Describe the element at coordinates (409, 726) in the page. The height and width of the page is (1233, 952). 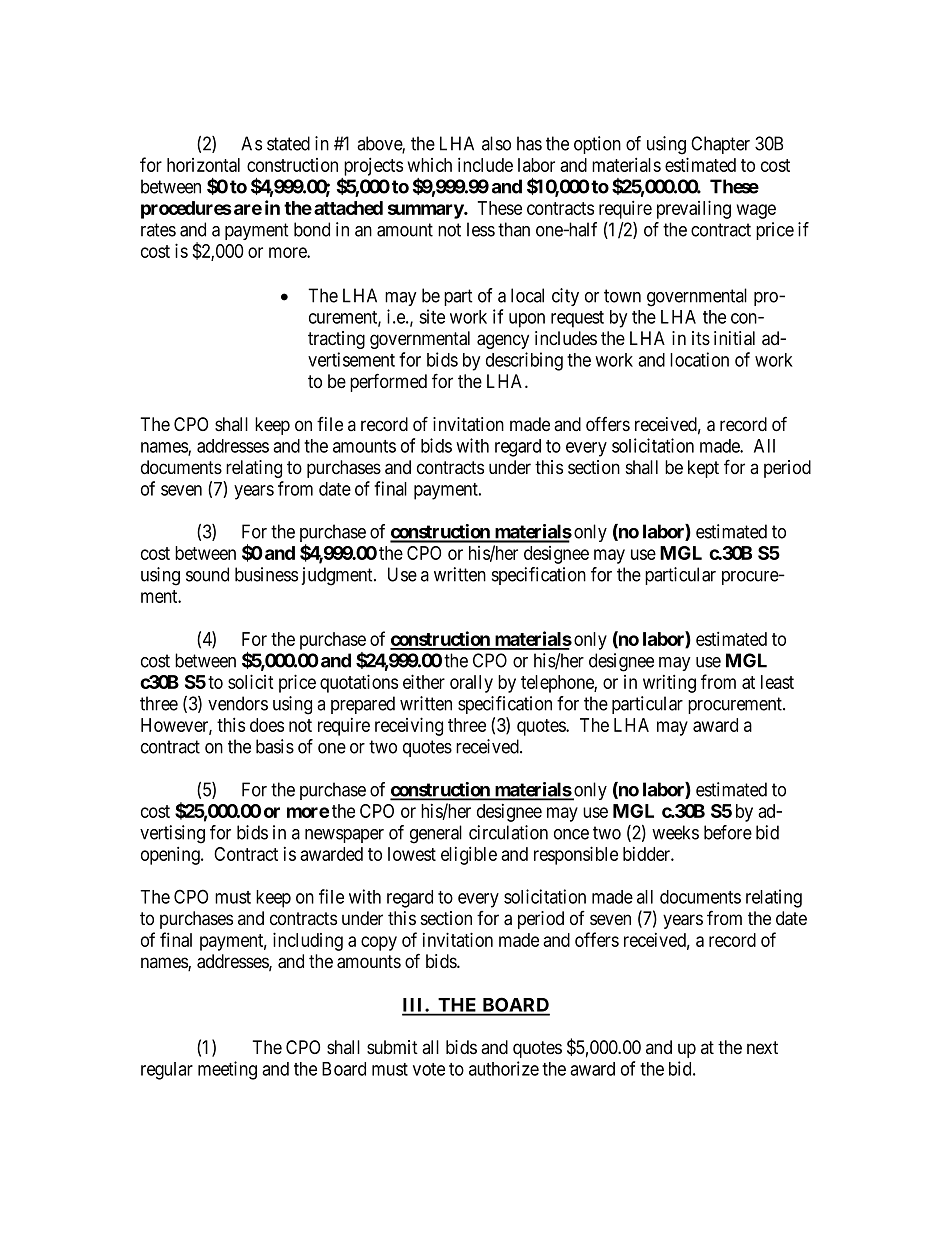
I see `receiving` at that location.
